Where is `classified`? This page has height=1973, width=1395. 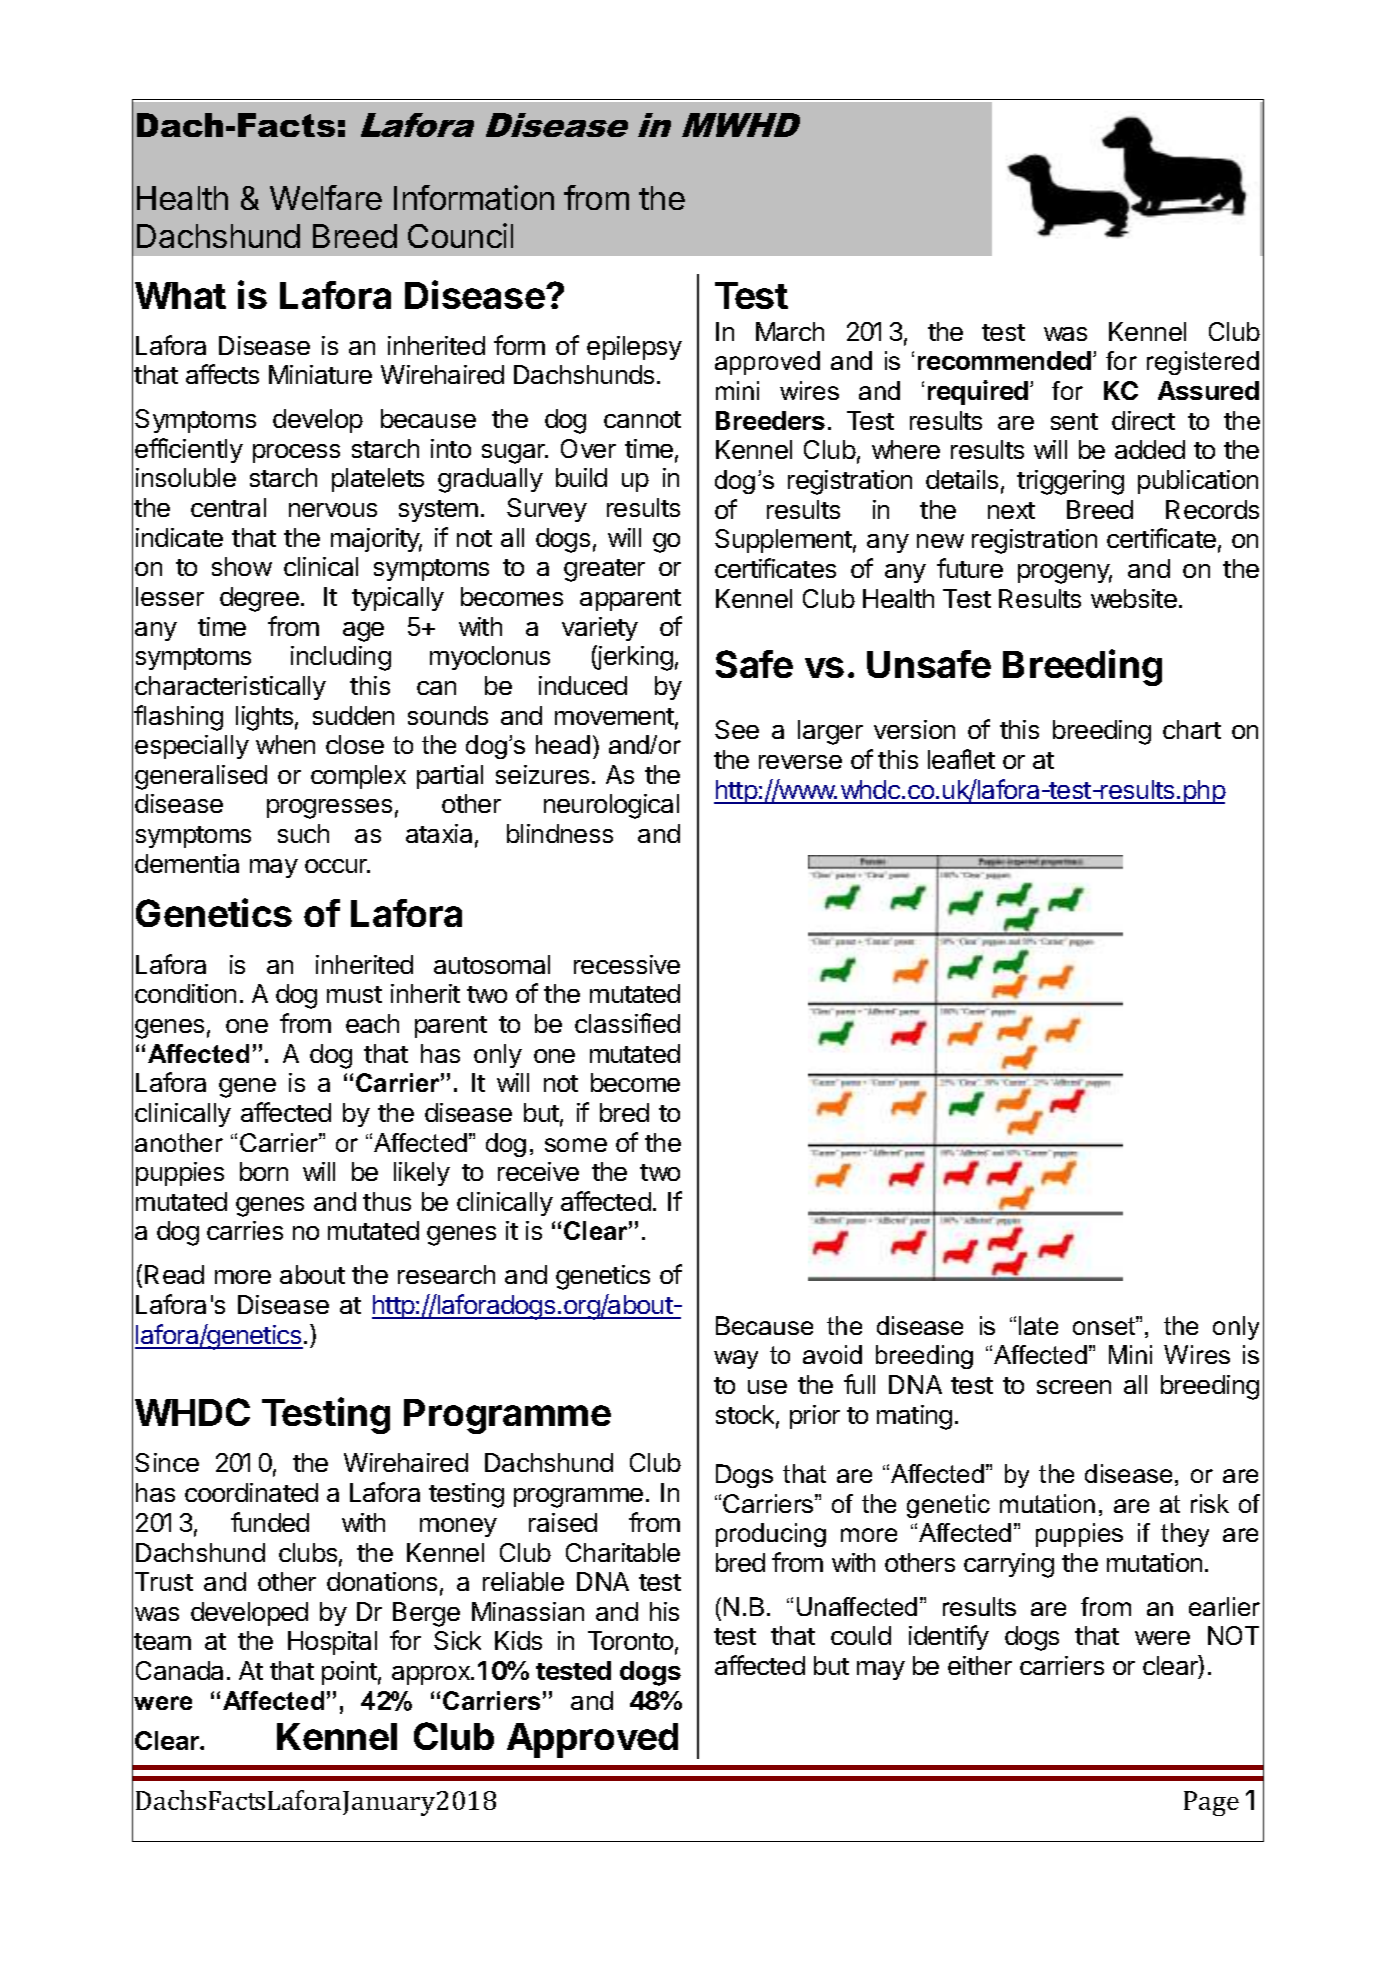
classified is located at coordinates (627, 1023).
